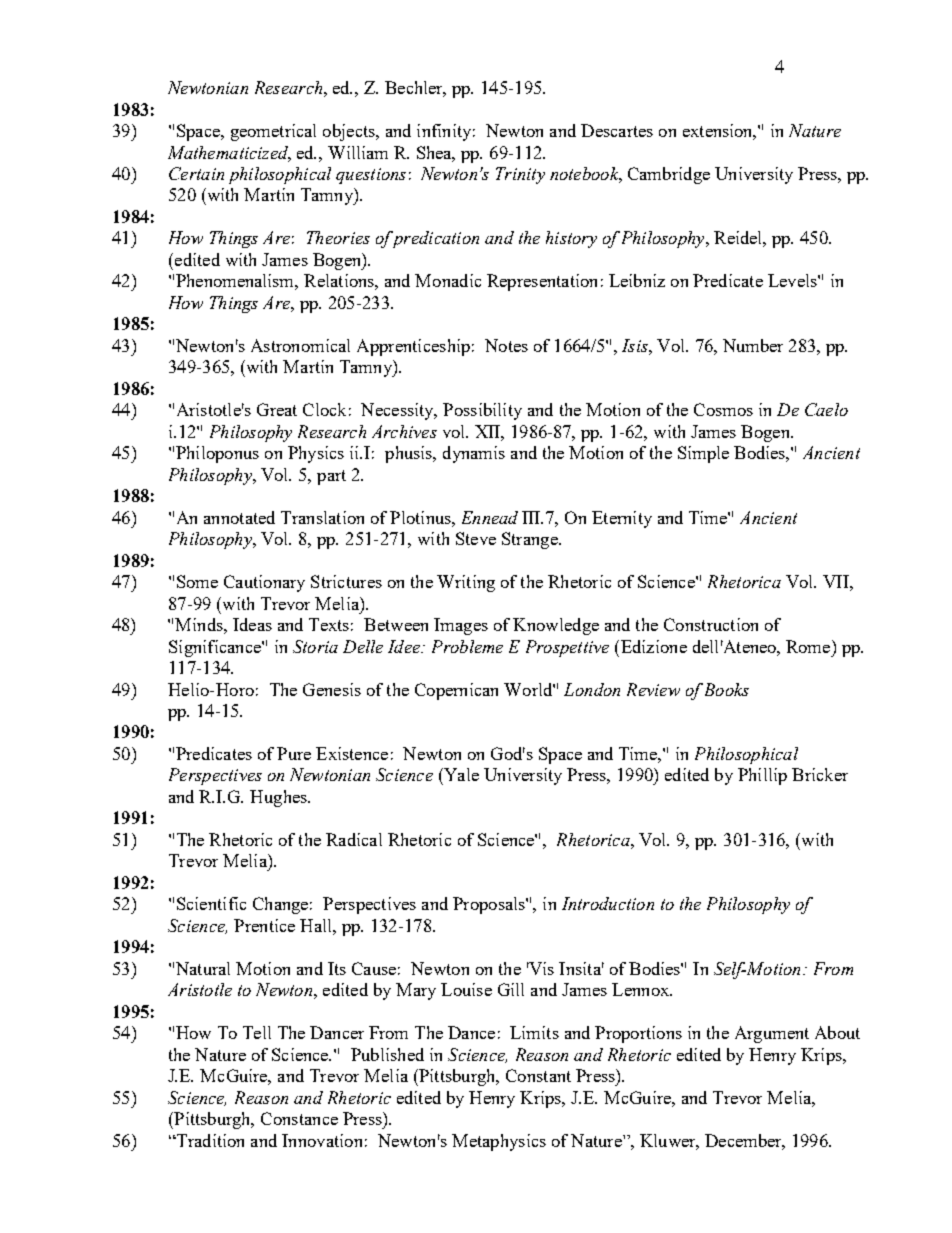  What do you see at coordinates (273, 132) in the document?
I see `geometrical` at bounding box center [273, 132].
